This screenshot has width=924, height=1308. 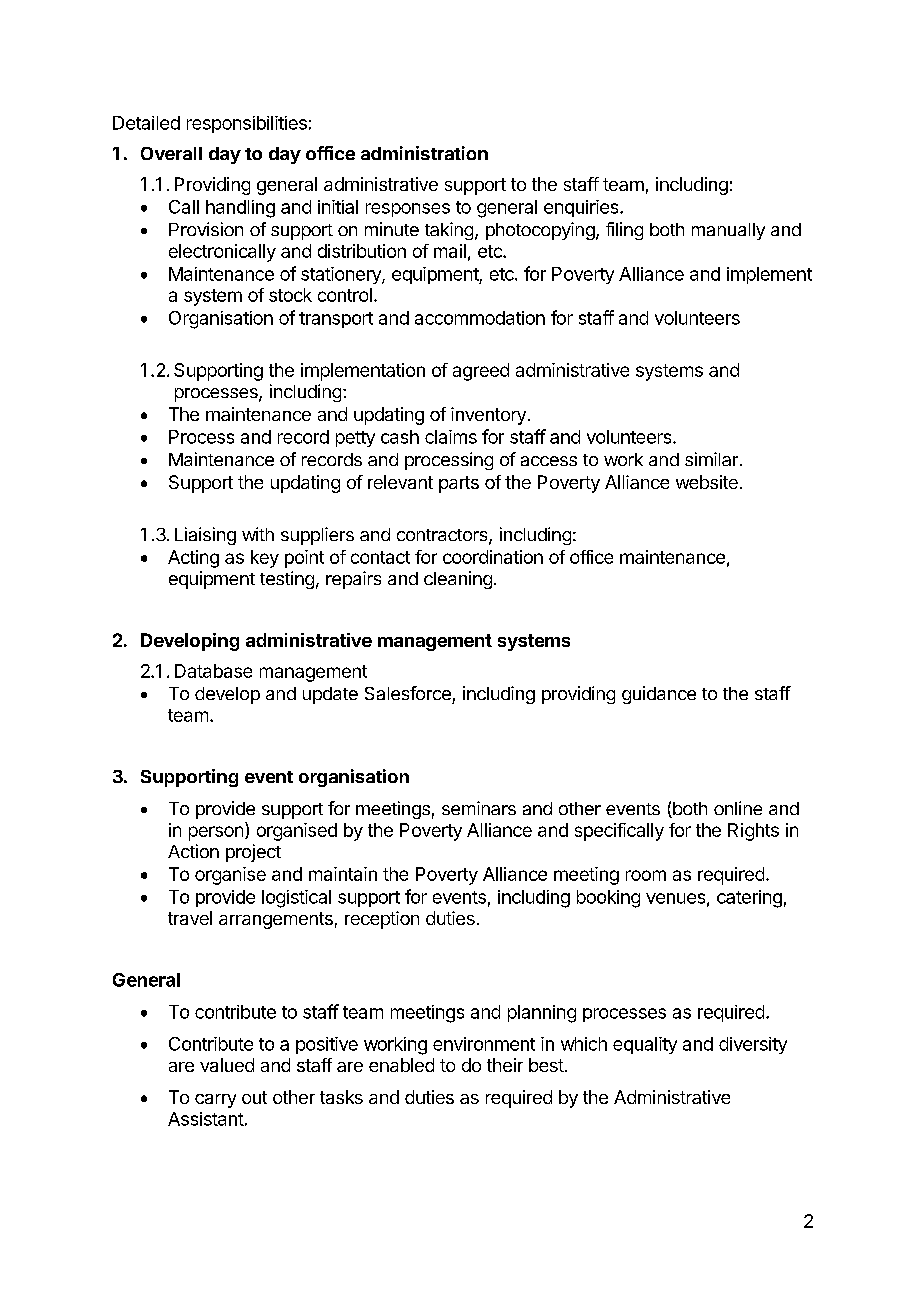 What do you see at coordinates (330, 695) in the screenshot?
I see `update` at bounding box center [330, 695].
